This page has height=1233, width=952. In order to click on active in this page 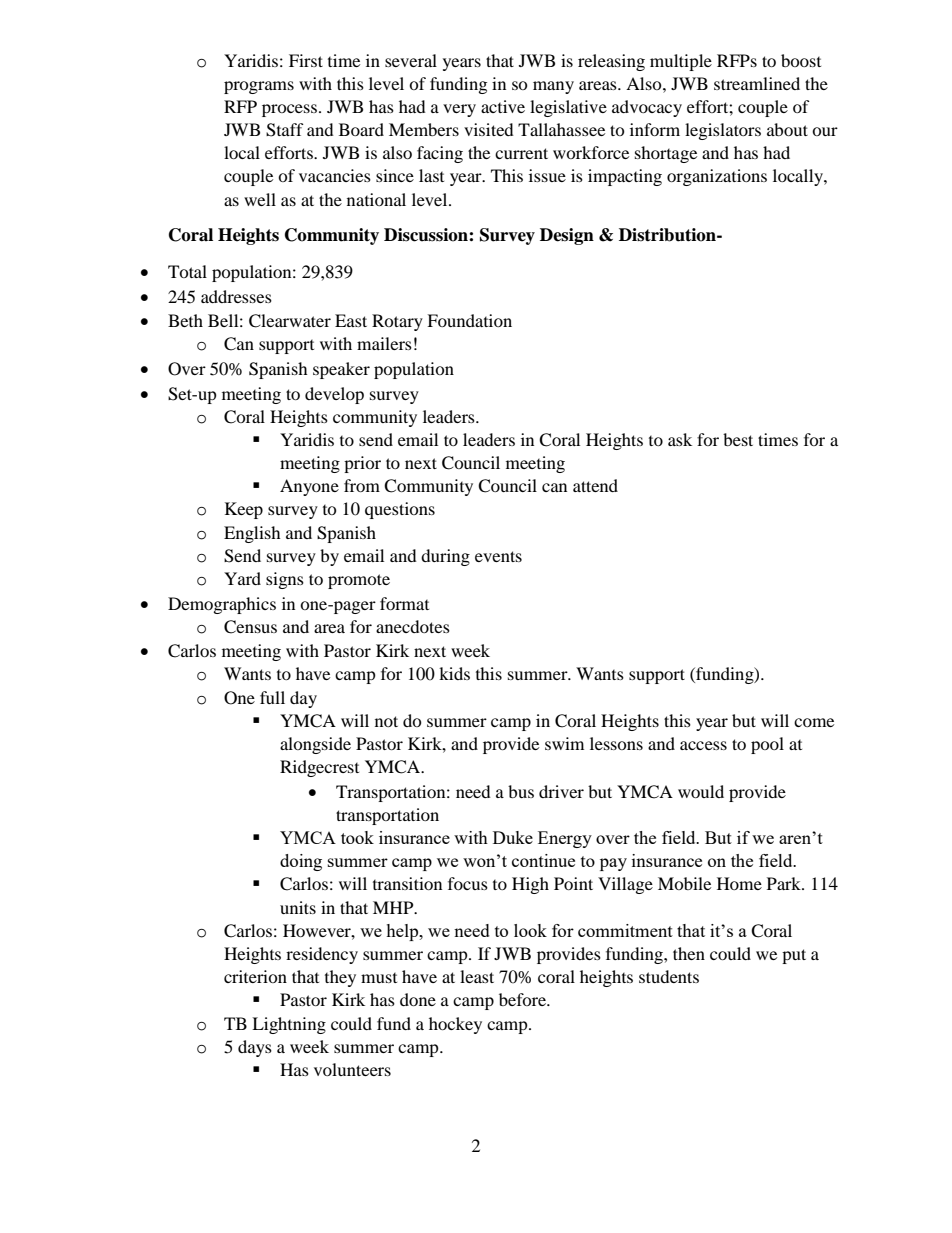, I will do `click(503, 106)`.
